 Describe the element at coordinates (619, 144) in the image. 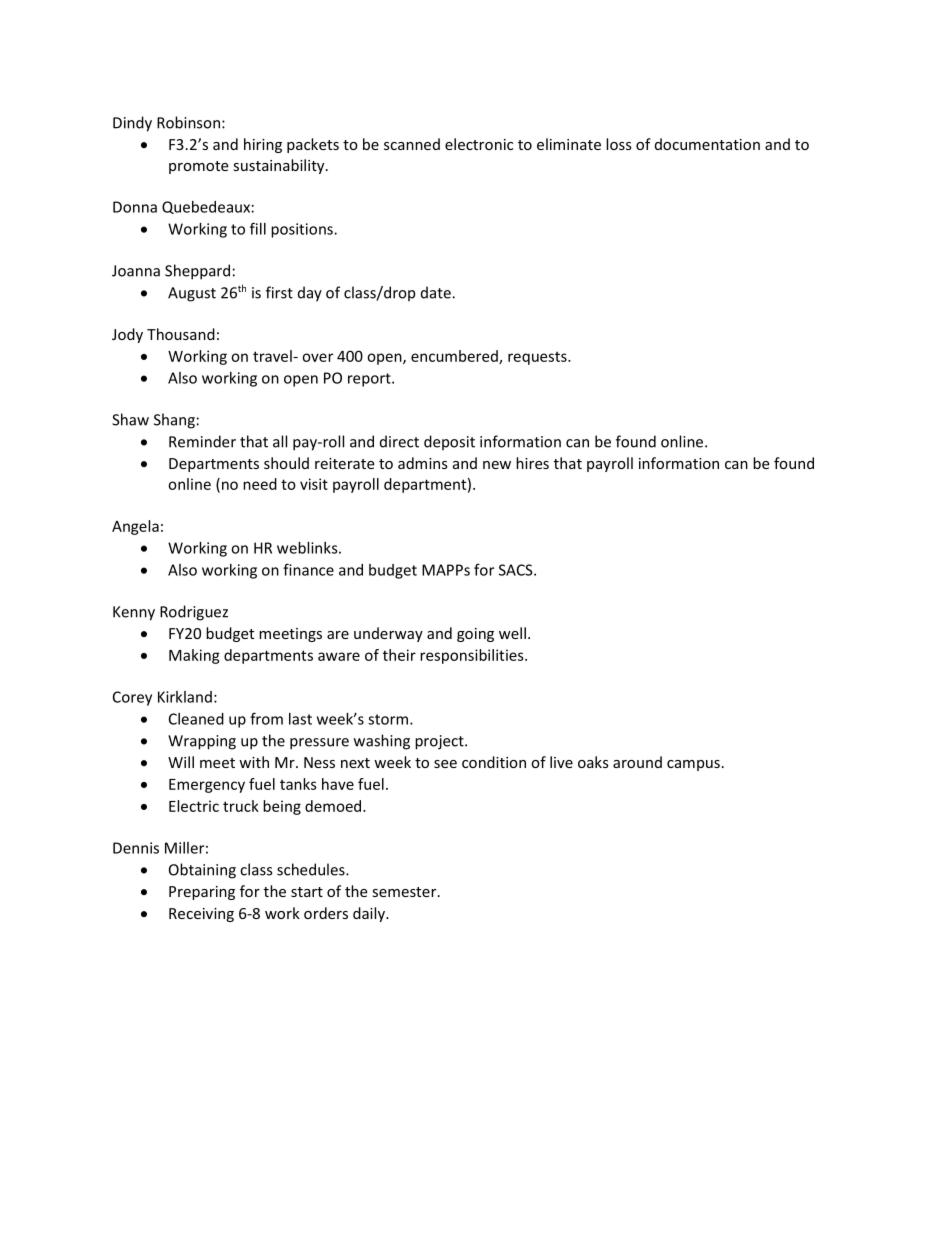

I see `loss` at that location.
